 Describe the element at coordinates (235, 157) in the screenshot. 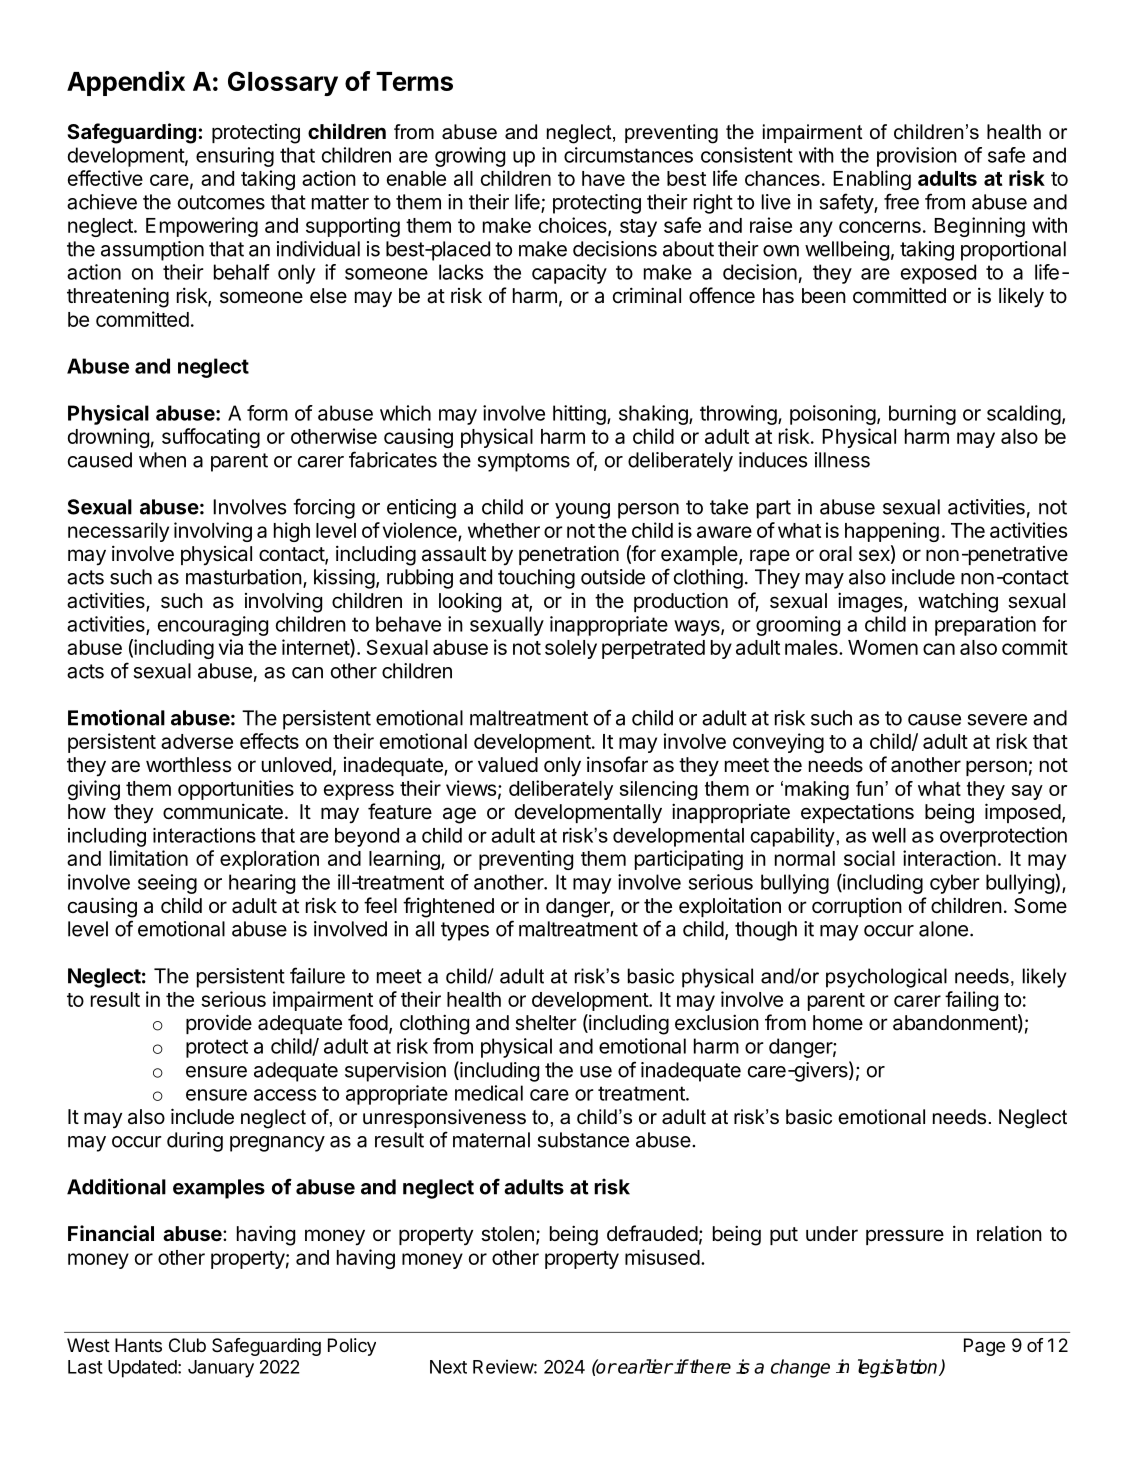

I see `ensuring` at that location.
